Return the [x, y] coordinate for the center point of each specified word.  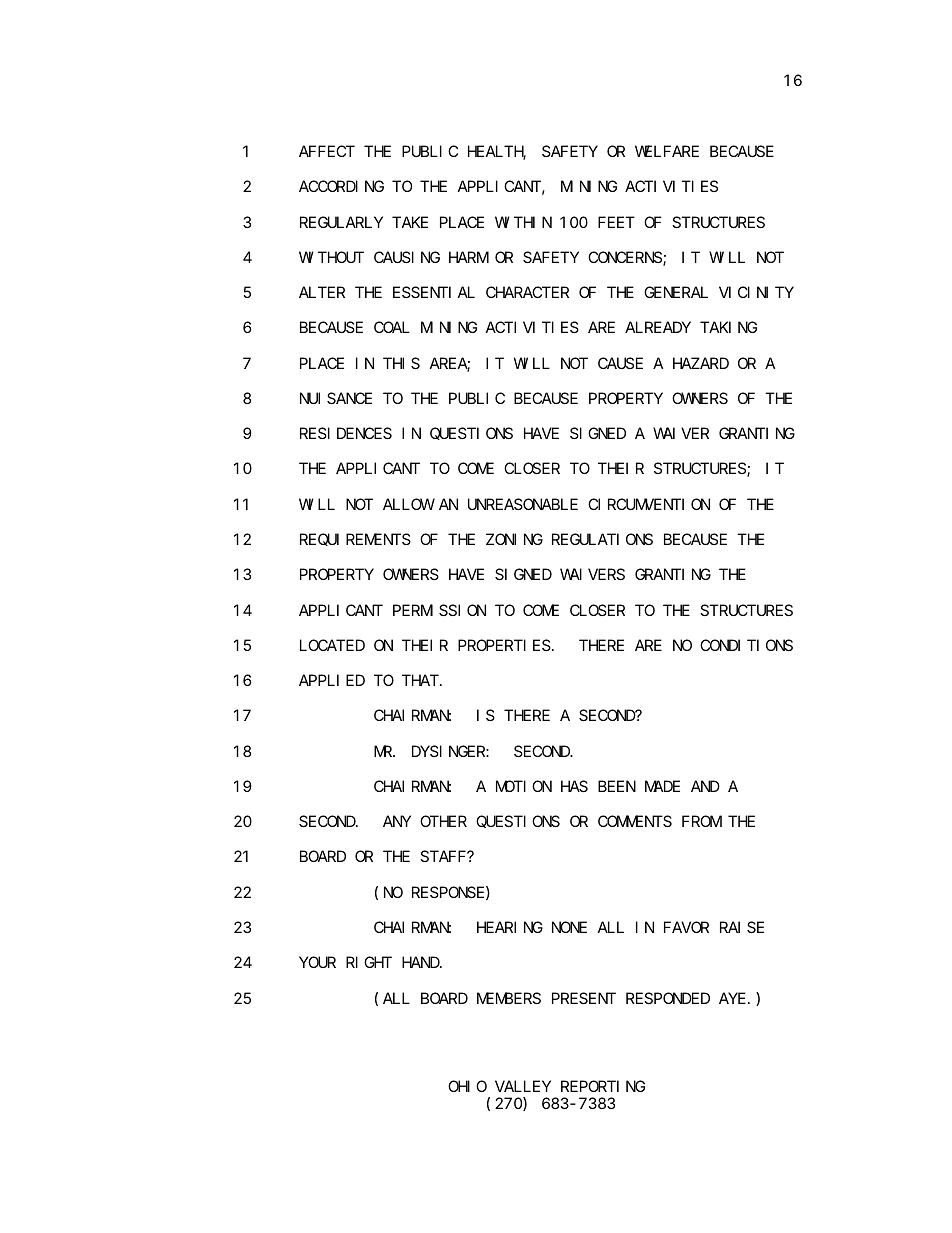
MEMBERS [509, 998]
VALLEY [523, 1086]
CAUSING [407, 257]
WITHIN [523, 222]
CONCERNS [626, 259]
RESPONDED [668, 998]
